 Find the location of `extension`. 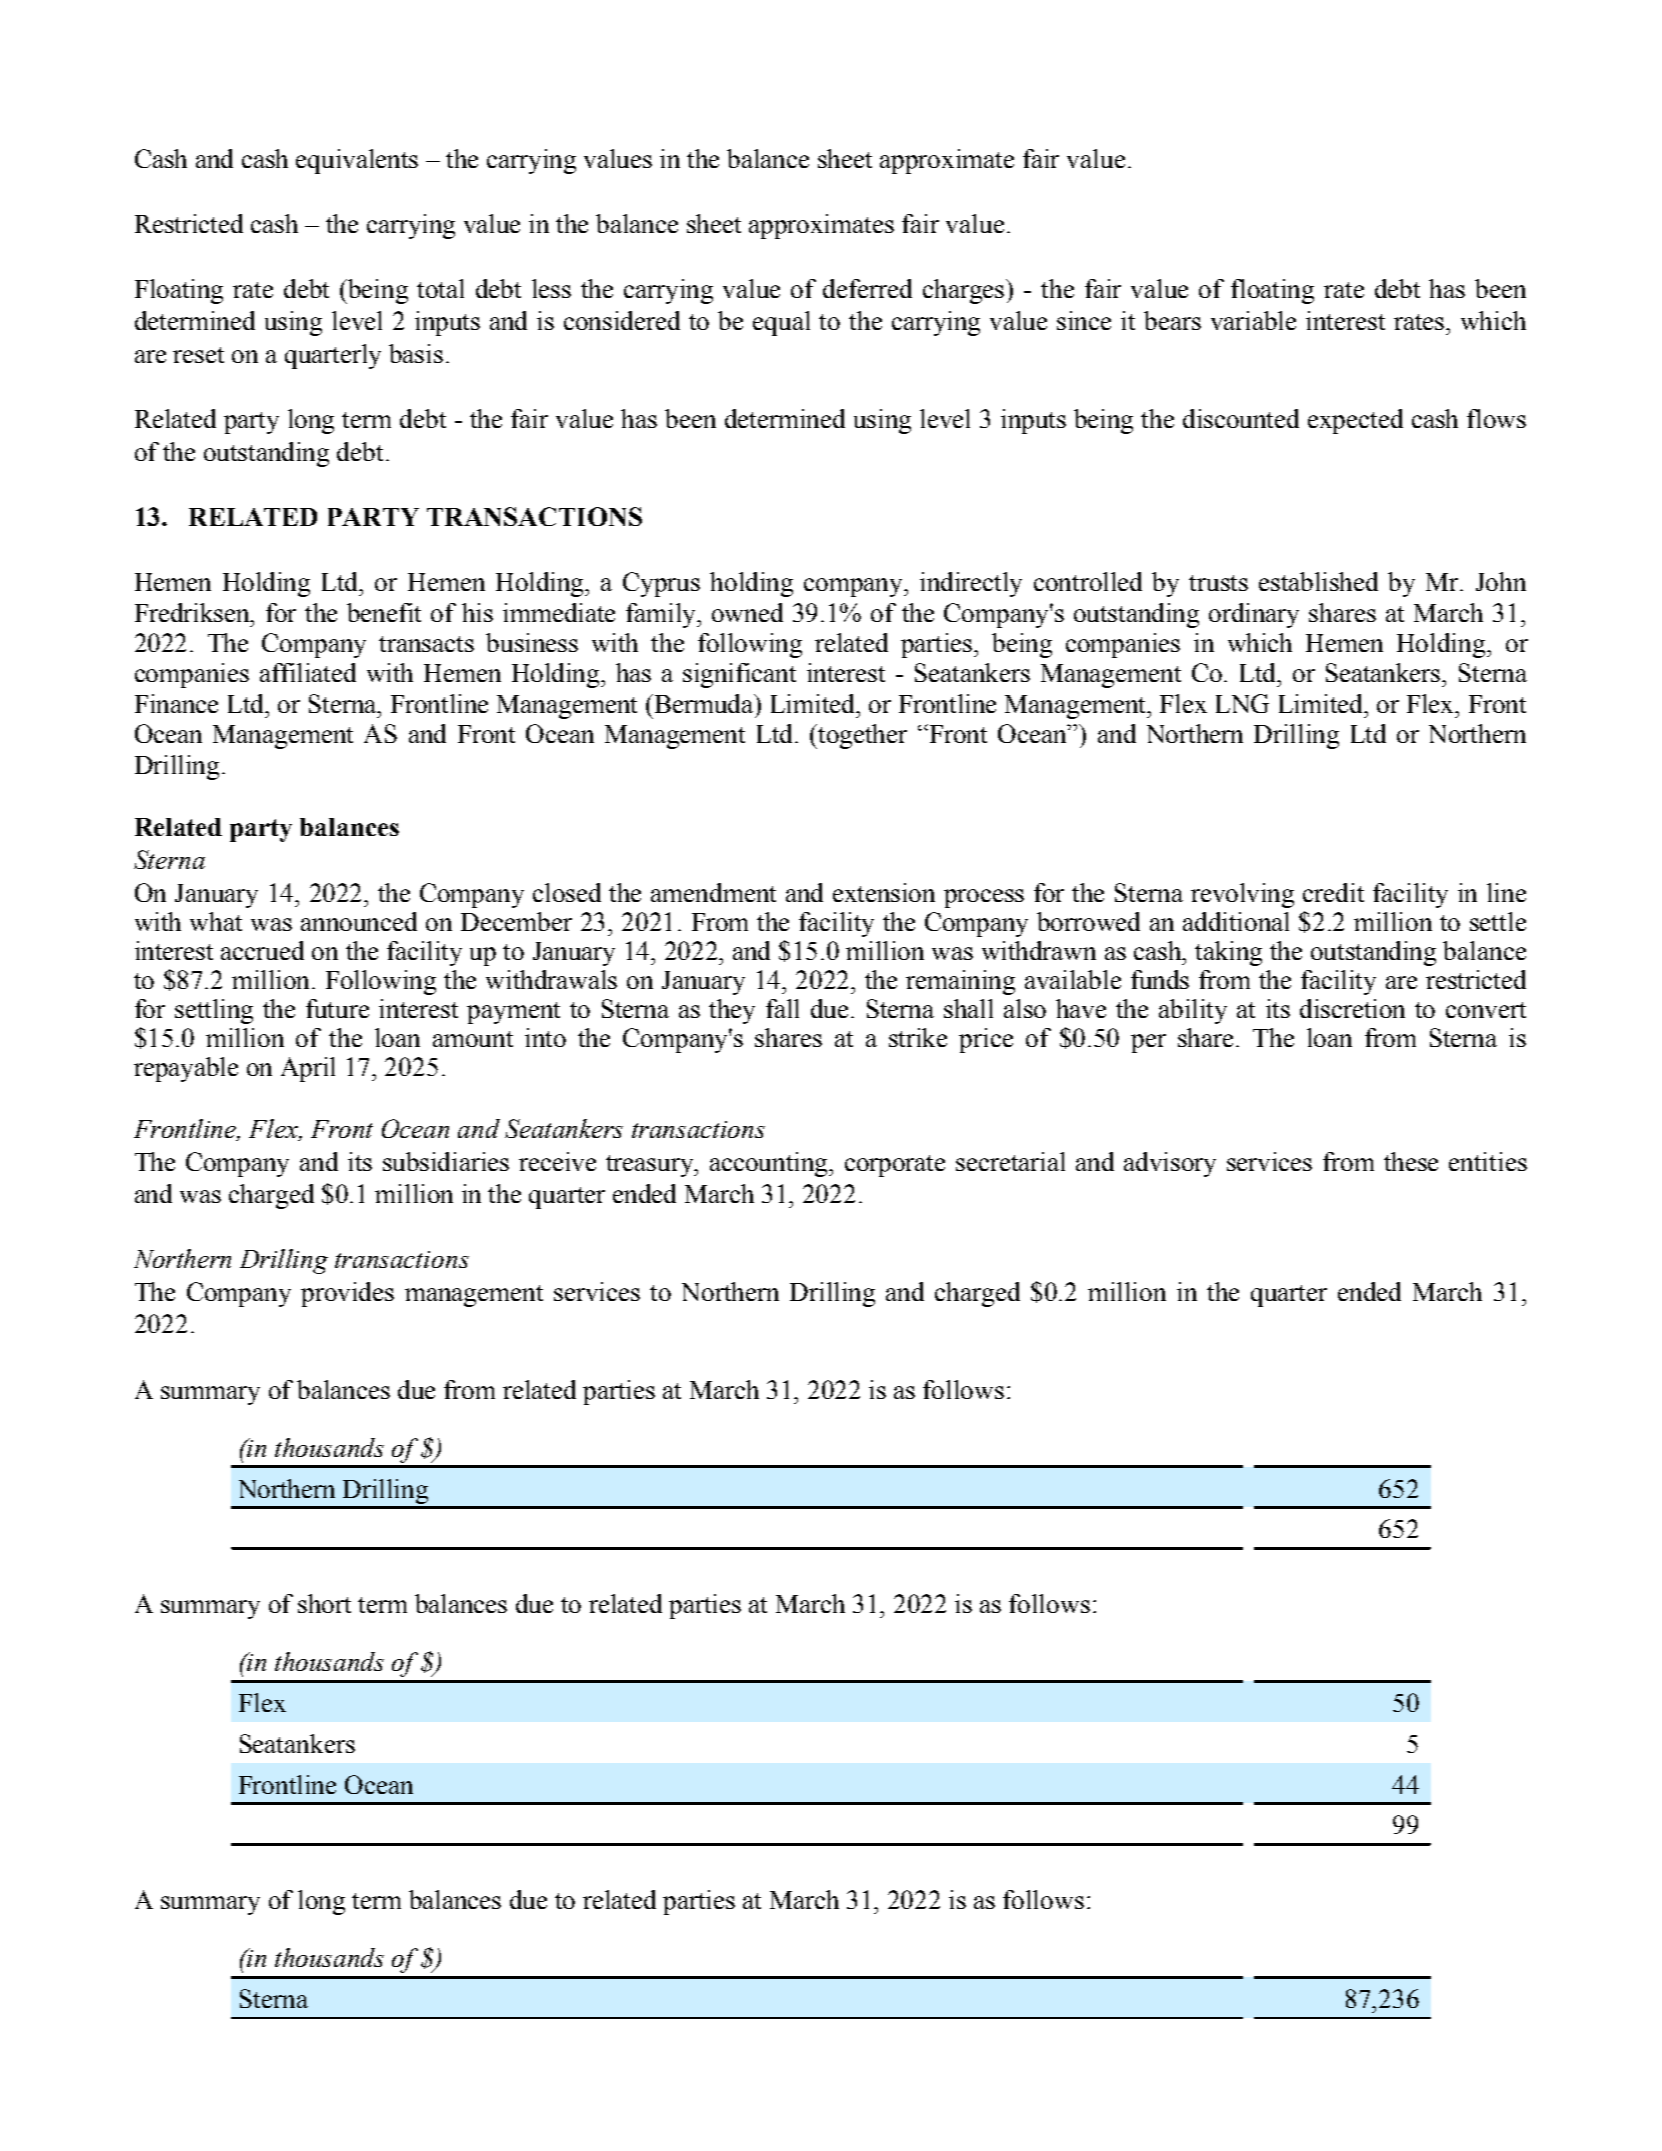

extension is located at coordinates (884, 892).
